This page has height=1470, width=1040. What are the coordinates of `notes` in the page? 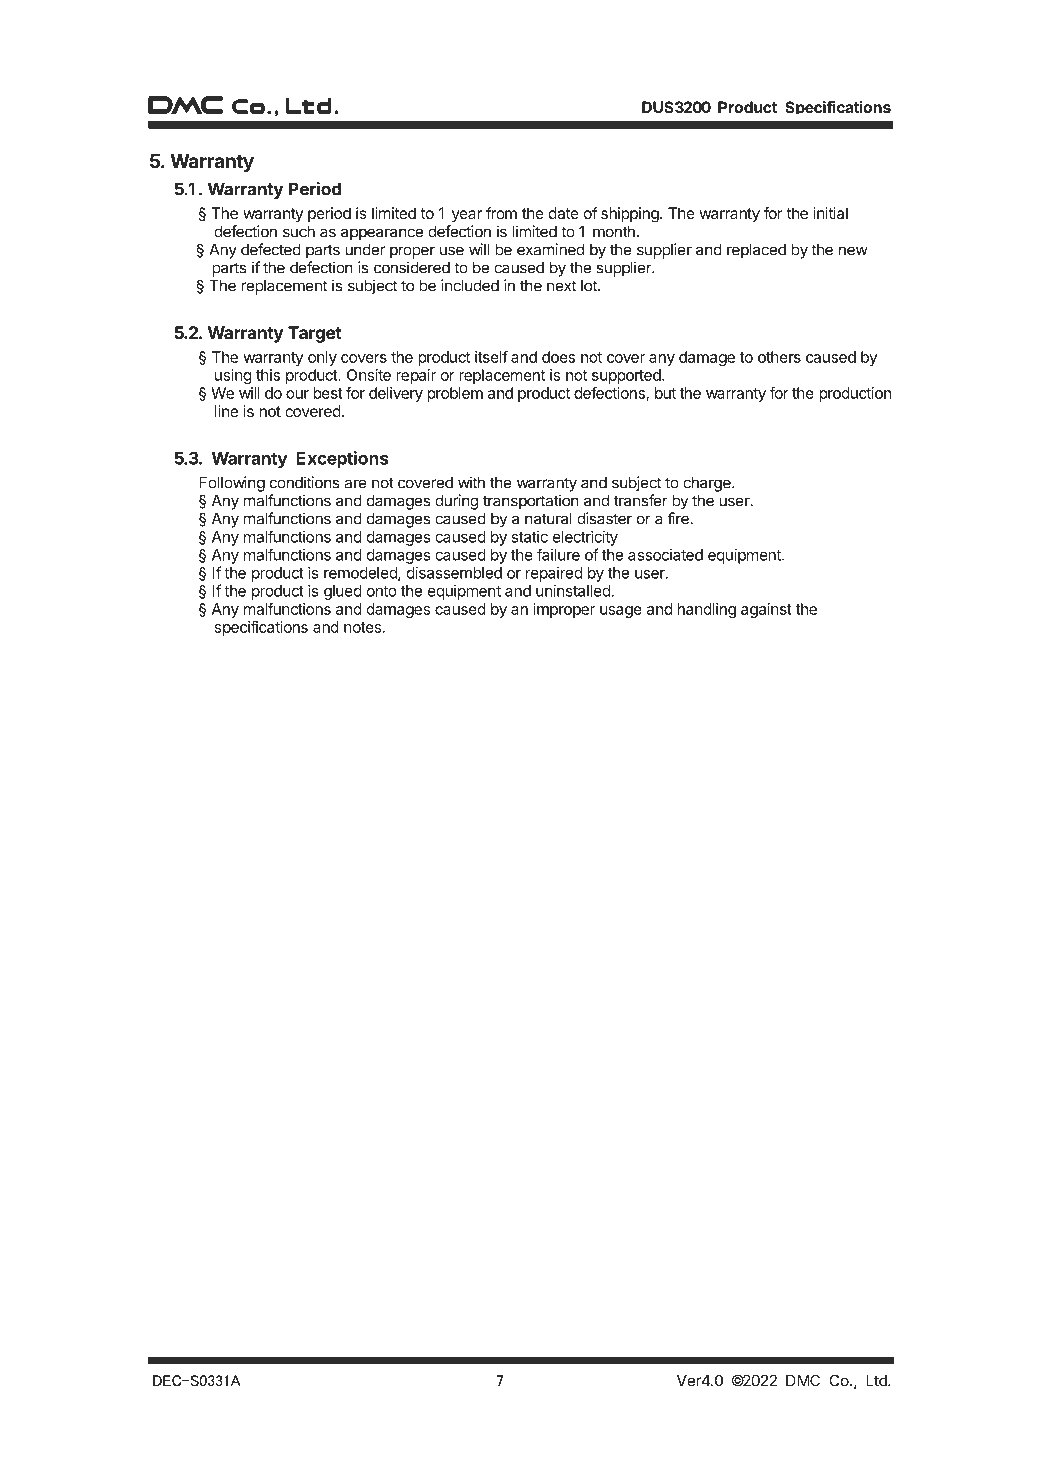 It's located at (364, 627).
